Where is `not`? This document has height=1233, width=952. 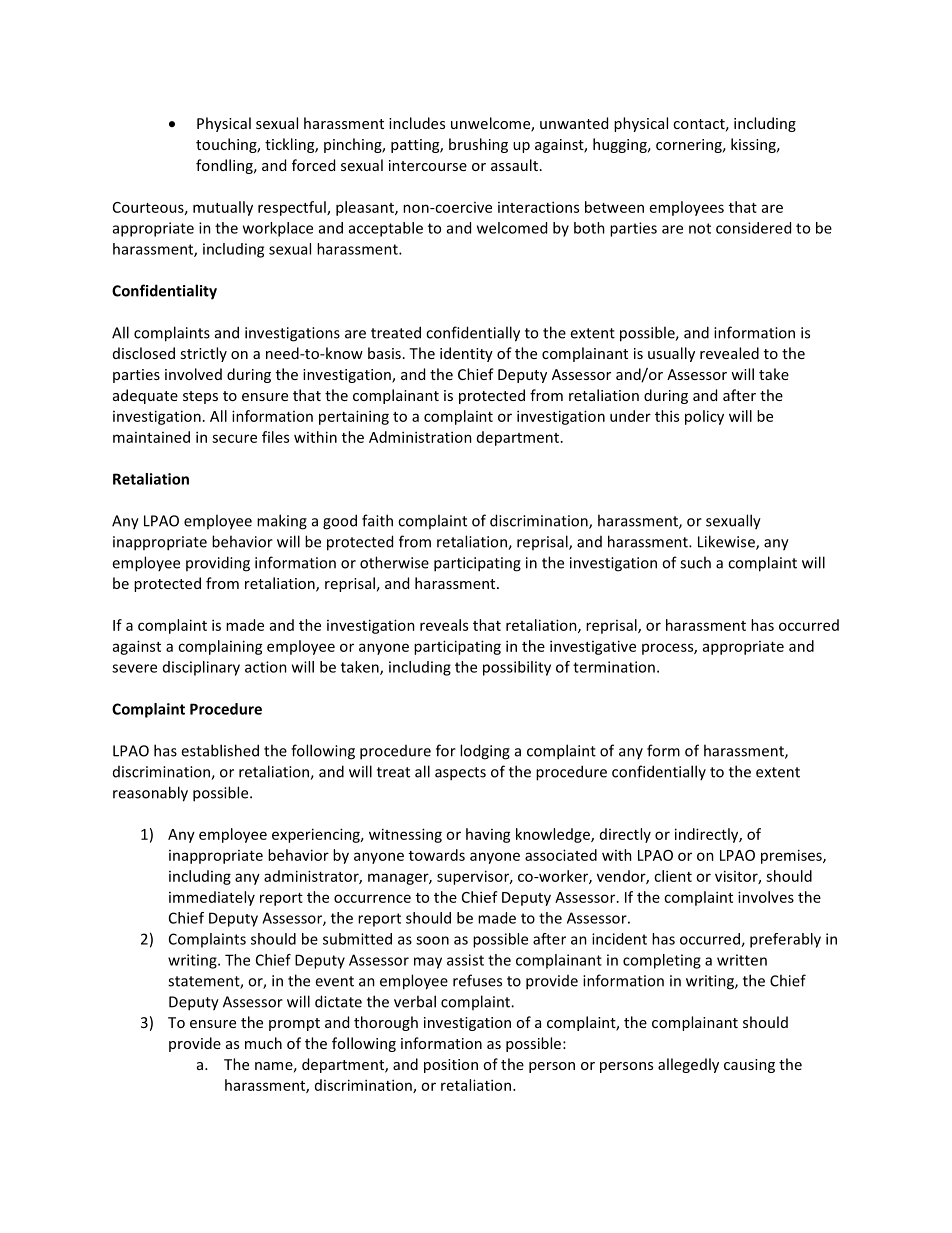
not is located at coordinates (700, 228).
